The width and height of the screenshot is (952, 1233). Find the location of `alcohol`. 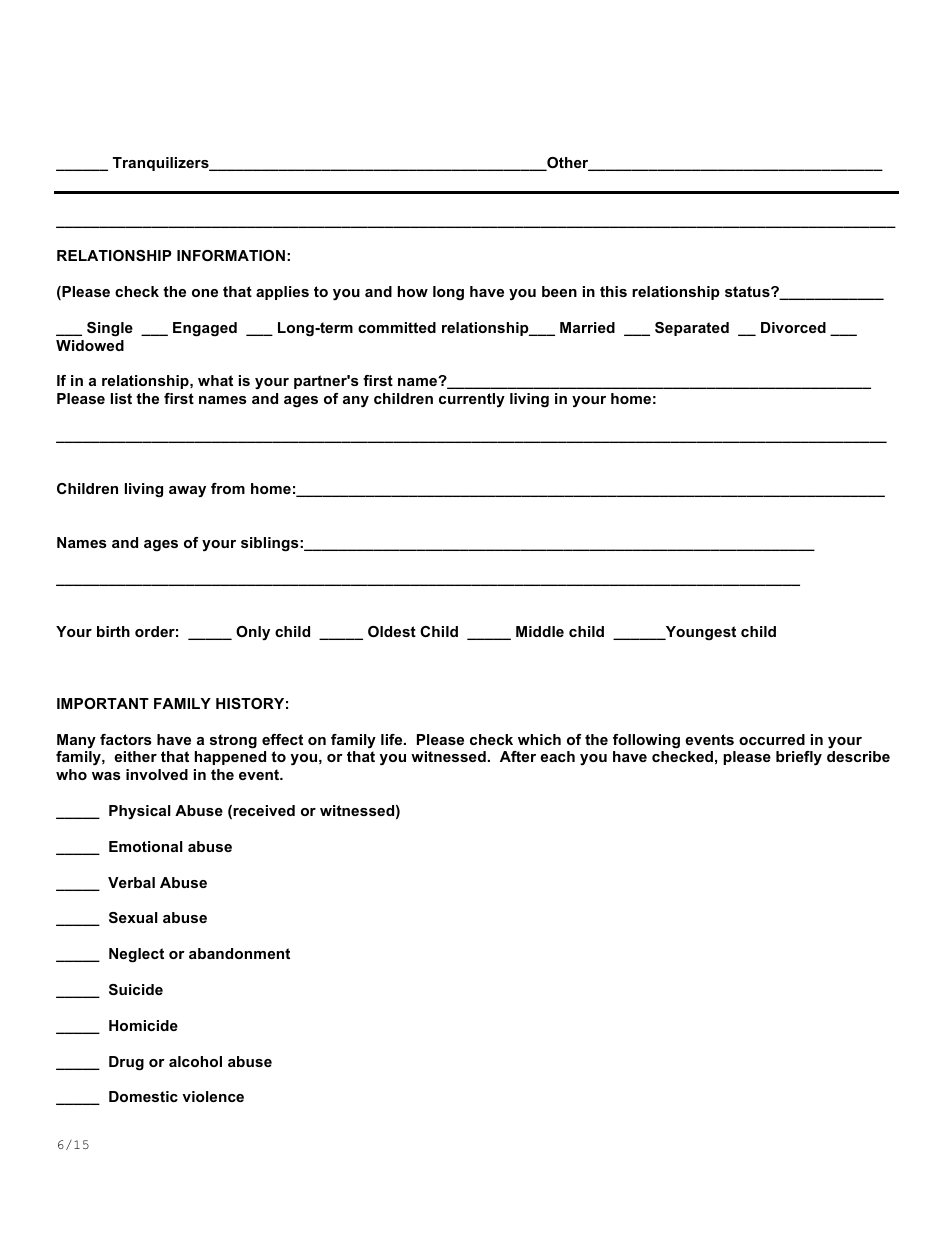

alcohol is located at coordinates (195, 1061).
